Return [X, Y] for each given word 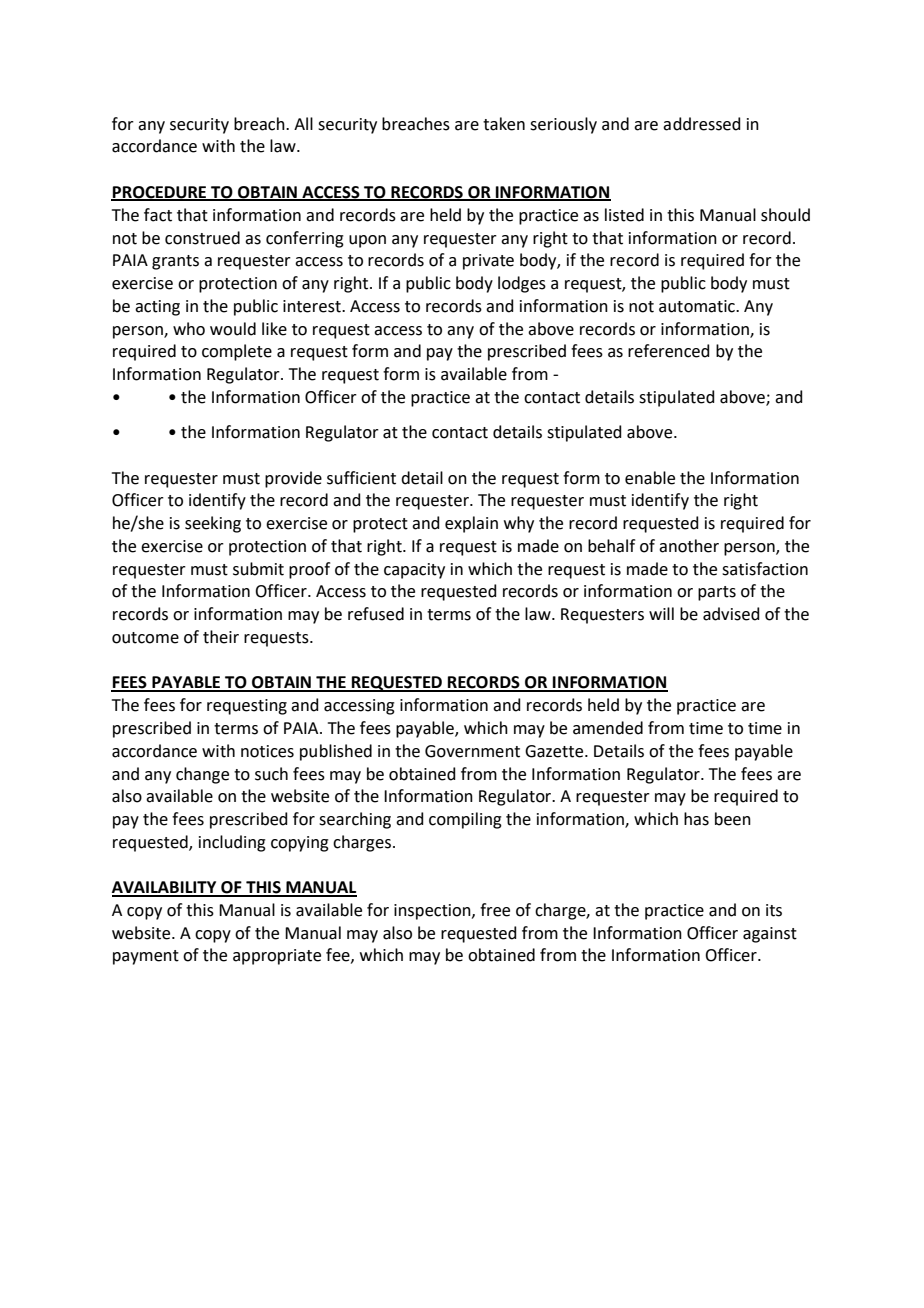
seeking [213, 524]
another [689, 546]
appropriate [277, 957]
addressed [702, 124]
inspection [433, 912]
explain [471, 524]
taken [504, 124]
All [303, 123]
